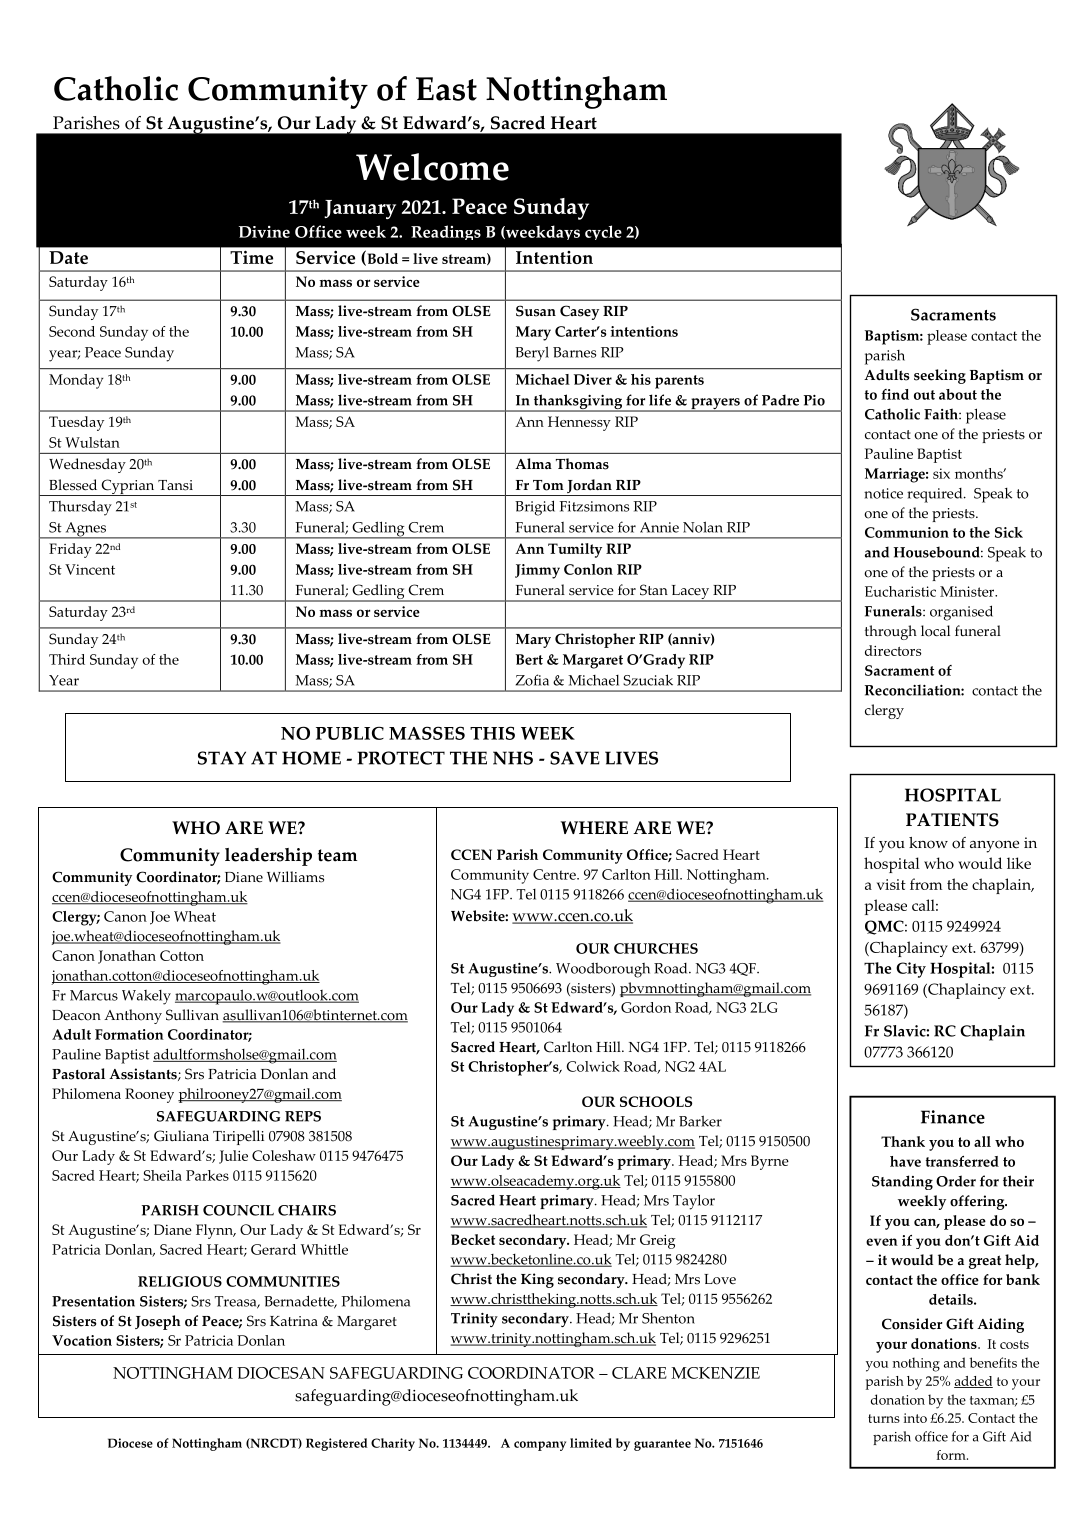 The height and width of the screenshot is (1537, 1087). Describe the element at coordinates (90, 569) in the screenshot. I see `Vincent` at that location.
